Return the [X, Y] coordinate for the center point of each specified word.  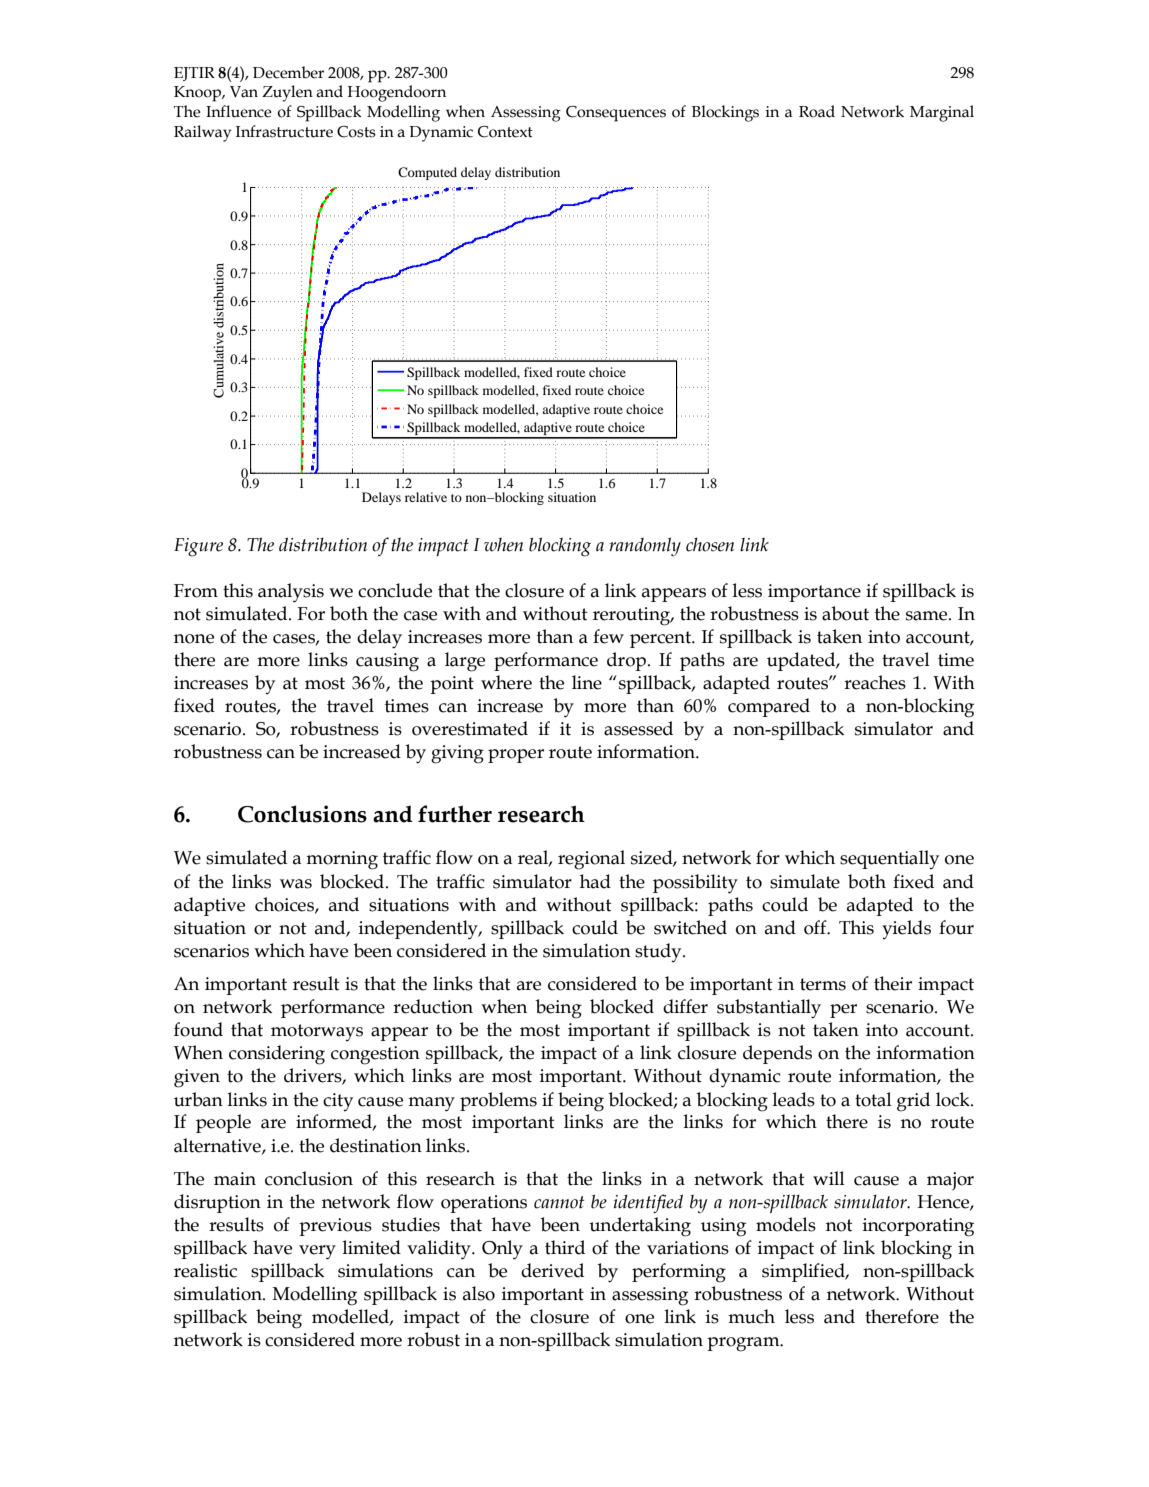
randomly [645, 546]
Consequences [616, 114]
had [595, 881]
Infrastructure [284, 131]
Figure [198, 547]
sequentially [889, 859]
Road [817, 111]
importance [814, 593]
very [317, 1252]
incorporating [918, 1227]
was [296, 884]
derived [552, 1270]
